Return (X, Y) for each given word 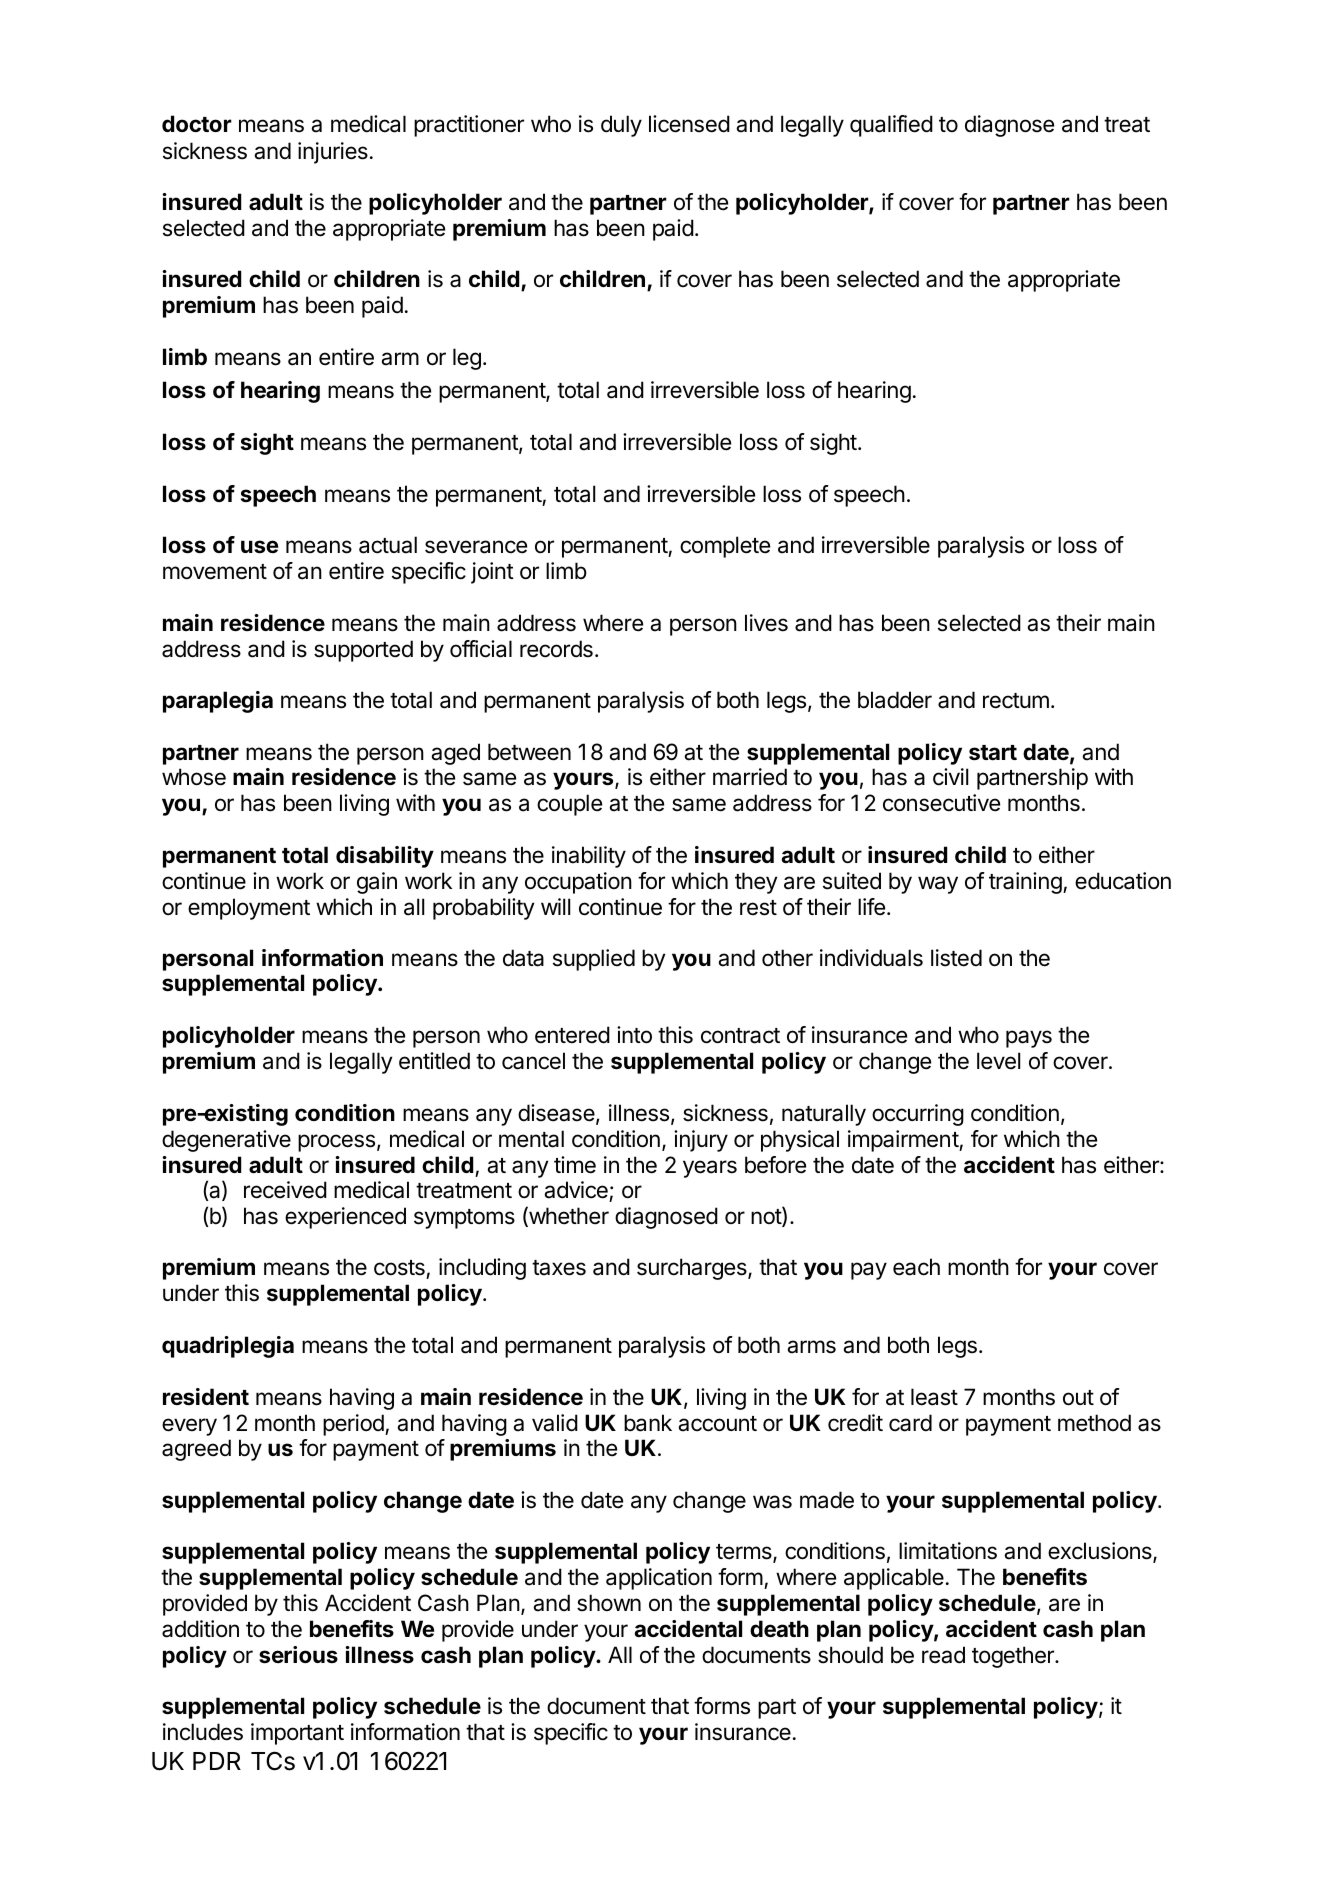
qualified (891, 126)
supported (363, 651)
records (556, 649)
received (285, 1190)
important (297, 1734)
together (1014, 1657)
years (710, 1169)
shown (609, 1603)
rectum (1016, 701)
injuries (333, 153)
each (916, 1267)
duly (621, 126)
